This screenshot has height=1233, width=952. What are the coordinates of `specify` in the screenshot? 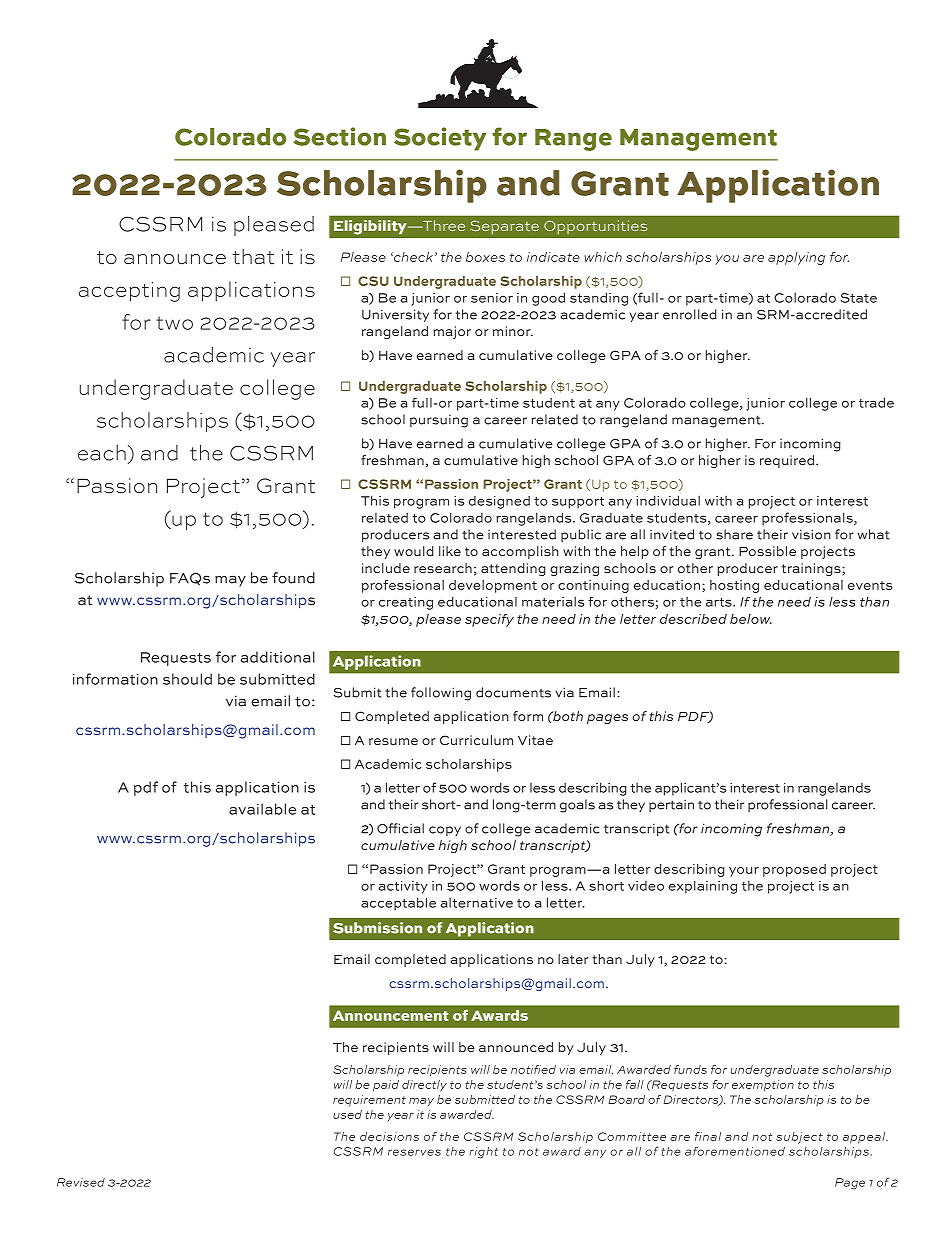 It's located at (489, 620).
